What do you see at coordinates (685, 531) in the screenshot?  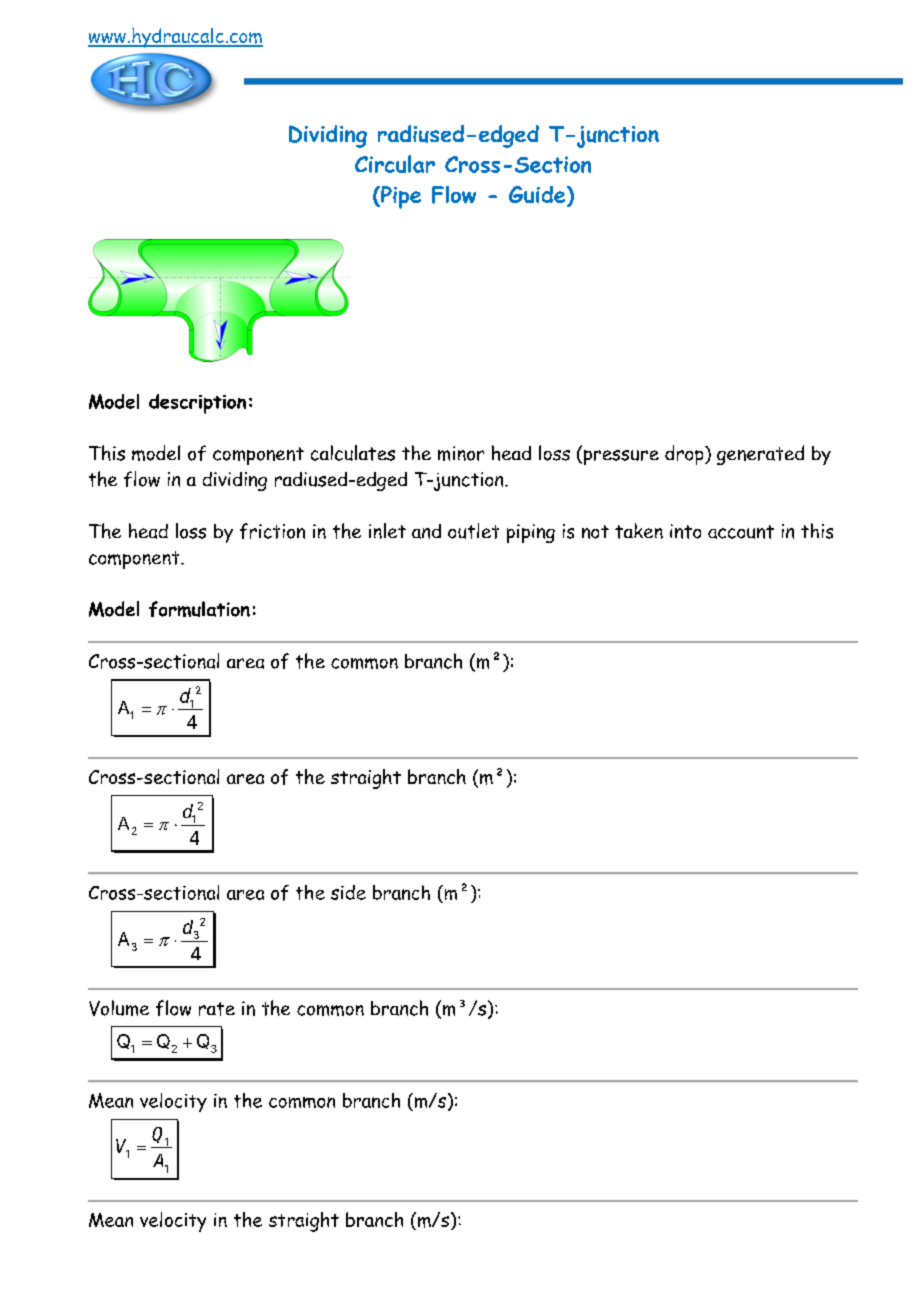 I see `into` at bounding box center [685, 531].
